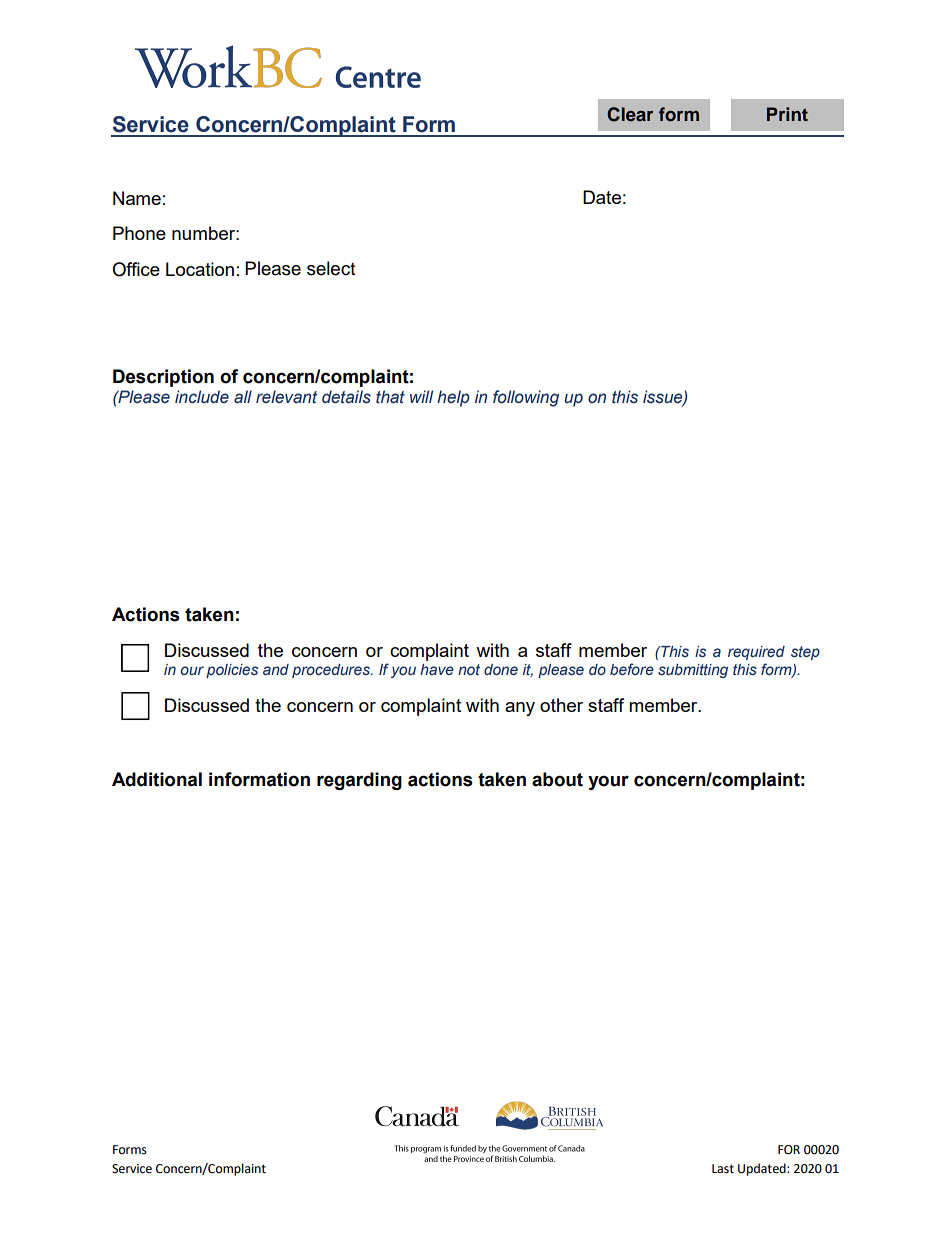 The width and height of the image is (952, 1233). I want to click on submitting, so click(693, 671).
